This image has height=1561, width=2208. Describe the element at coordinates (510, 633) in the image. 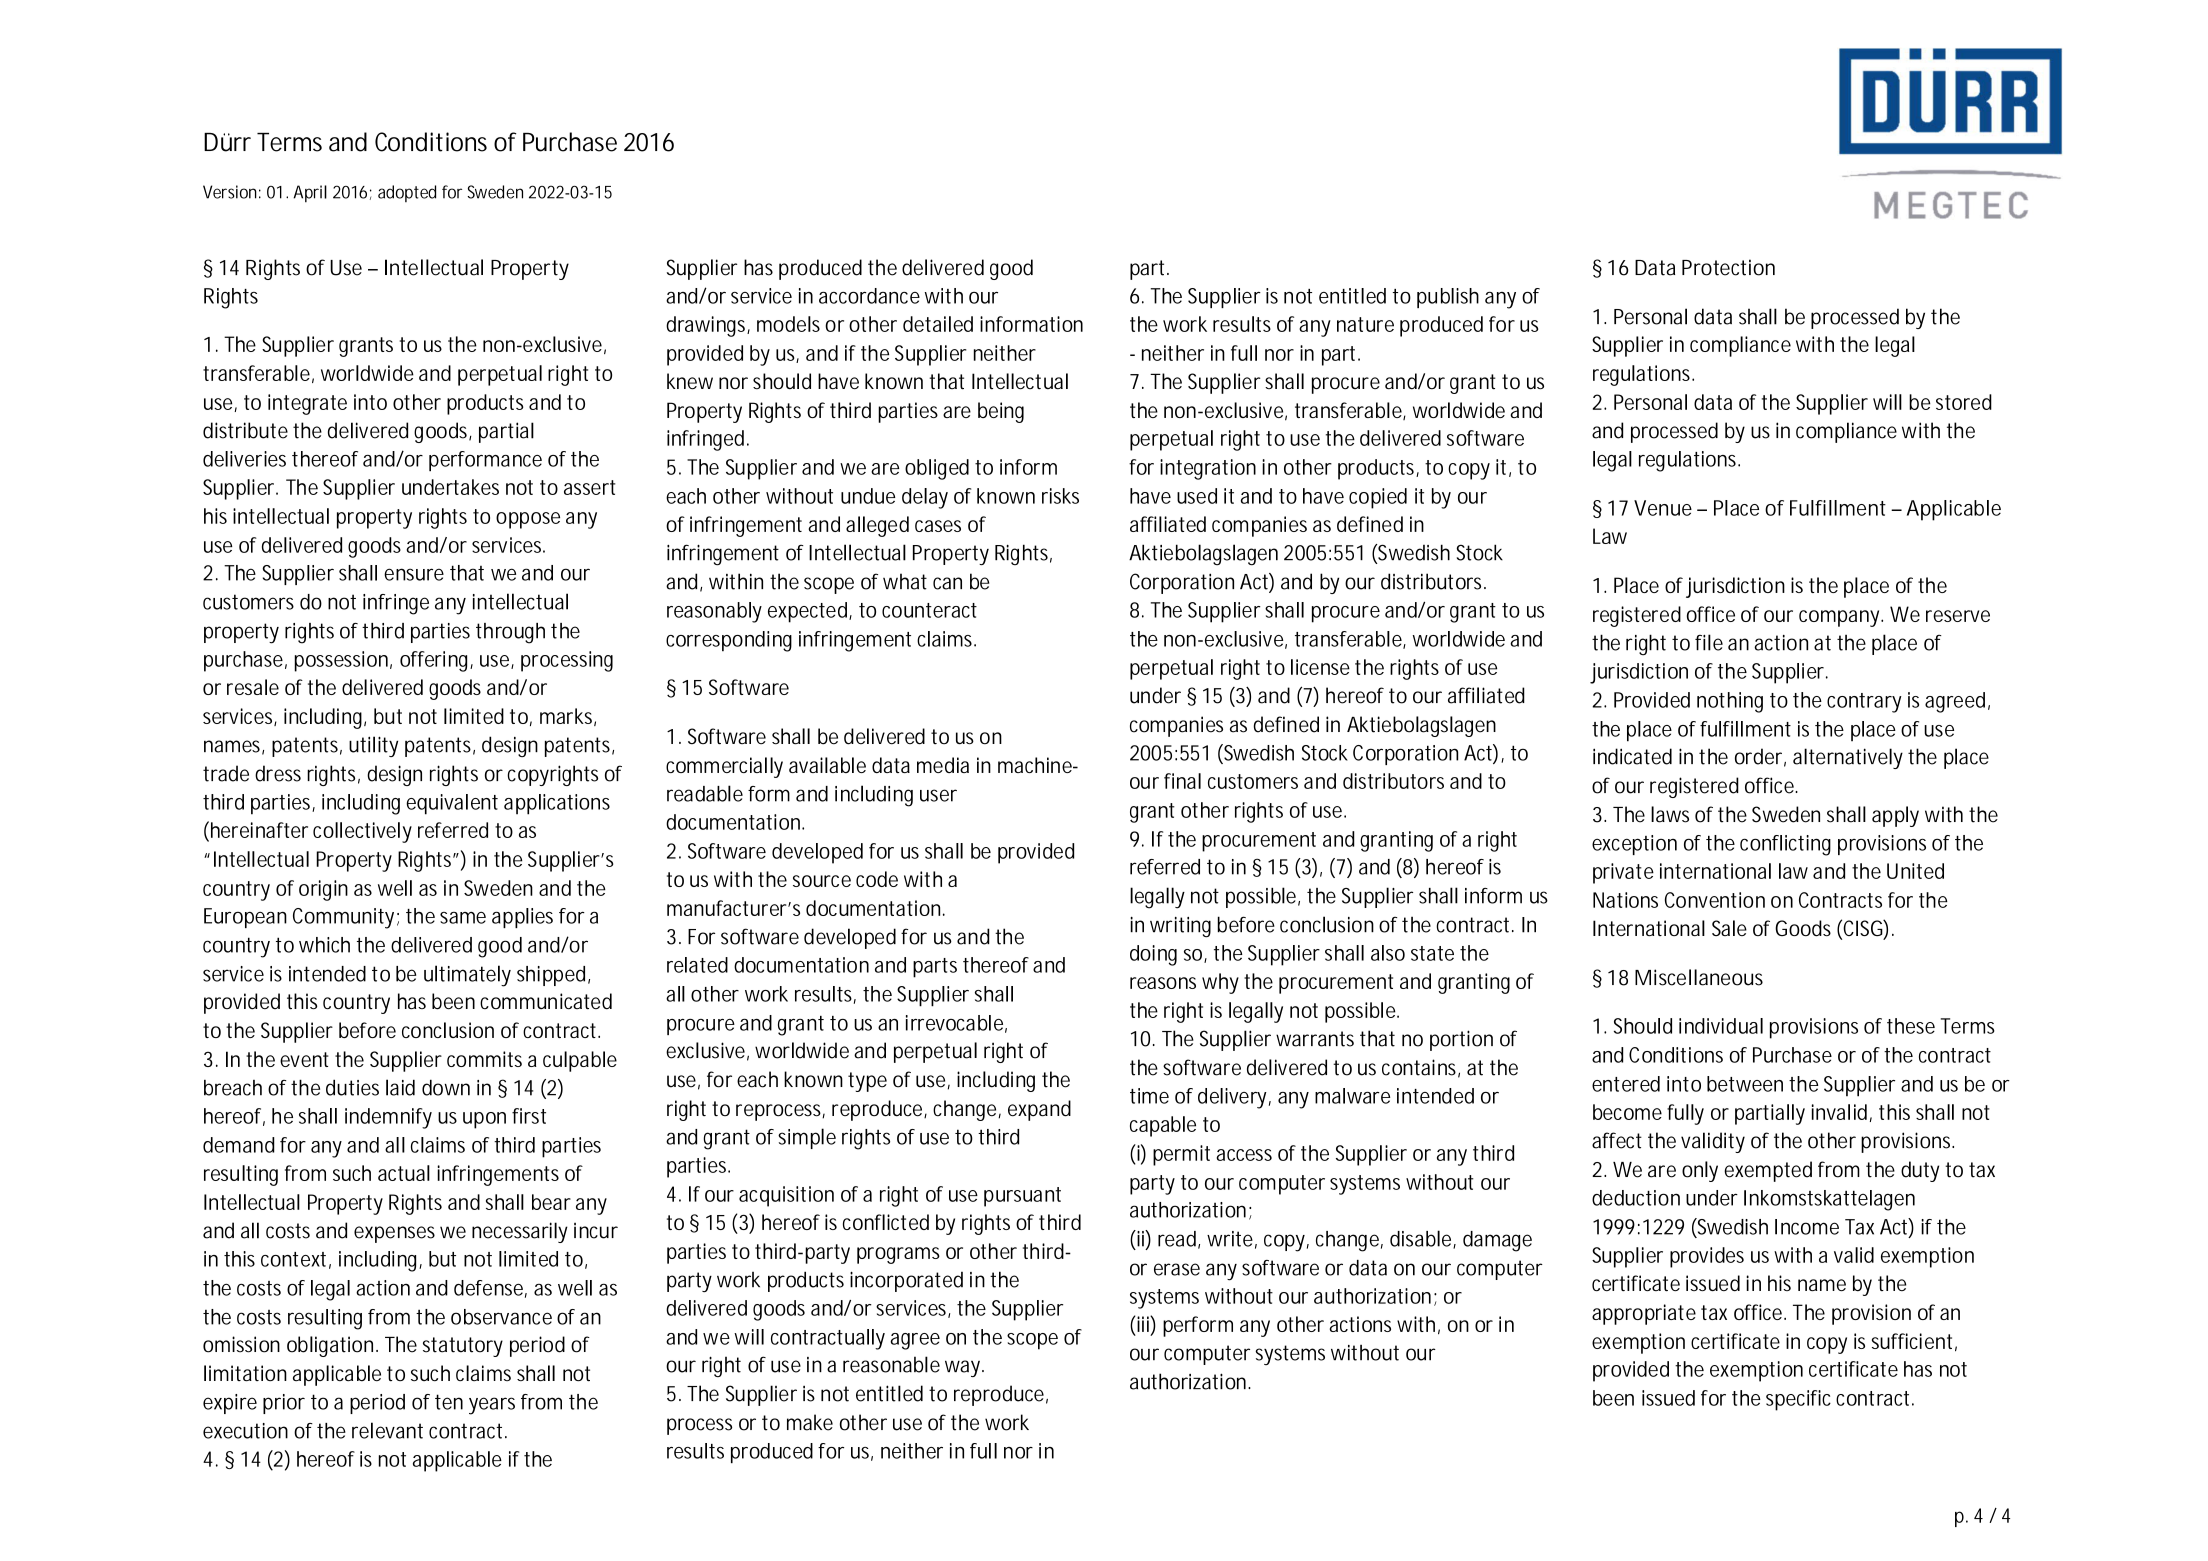

I see `through` at that location.
